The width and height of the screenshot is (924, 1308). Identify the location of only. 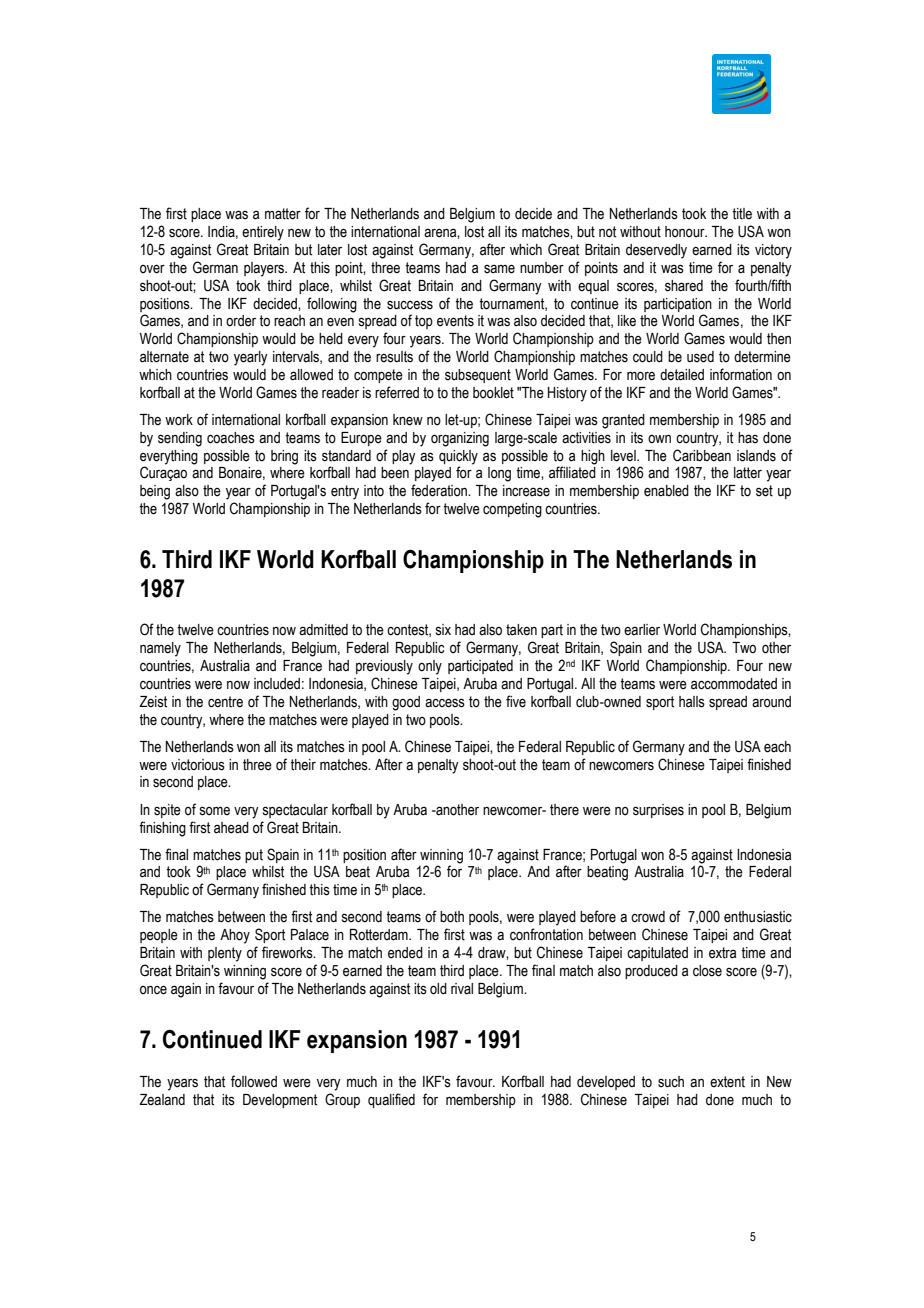
(430, 667).
